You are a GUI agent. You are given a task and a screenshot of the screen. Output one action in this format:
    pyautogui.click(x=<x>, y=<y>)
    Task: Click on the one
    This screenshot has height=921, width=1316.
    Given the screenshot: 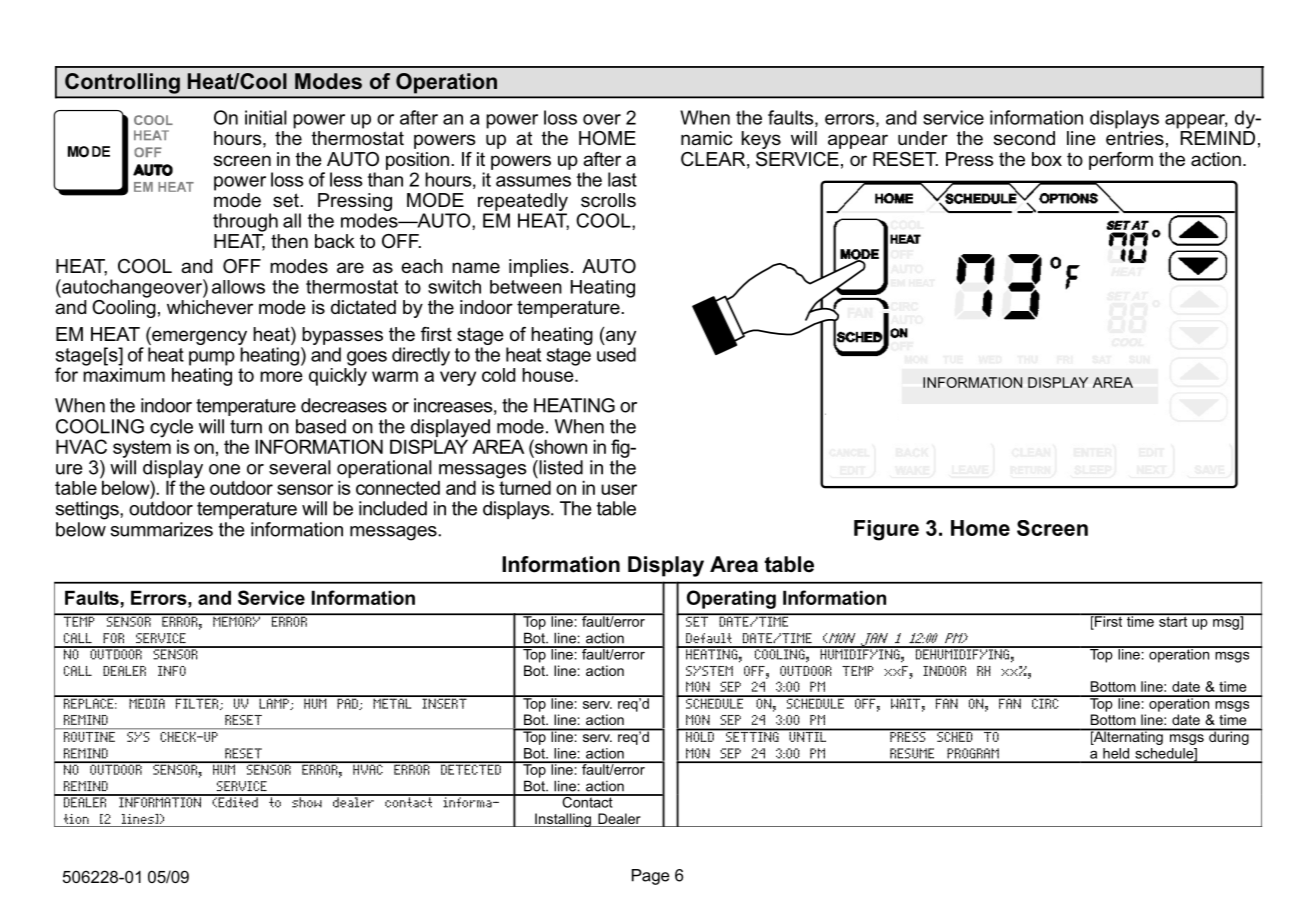 What is the action you would take?
    pyautogui.click(x=224, y=469)
